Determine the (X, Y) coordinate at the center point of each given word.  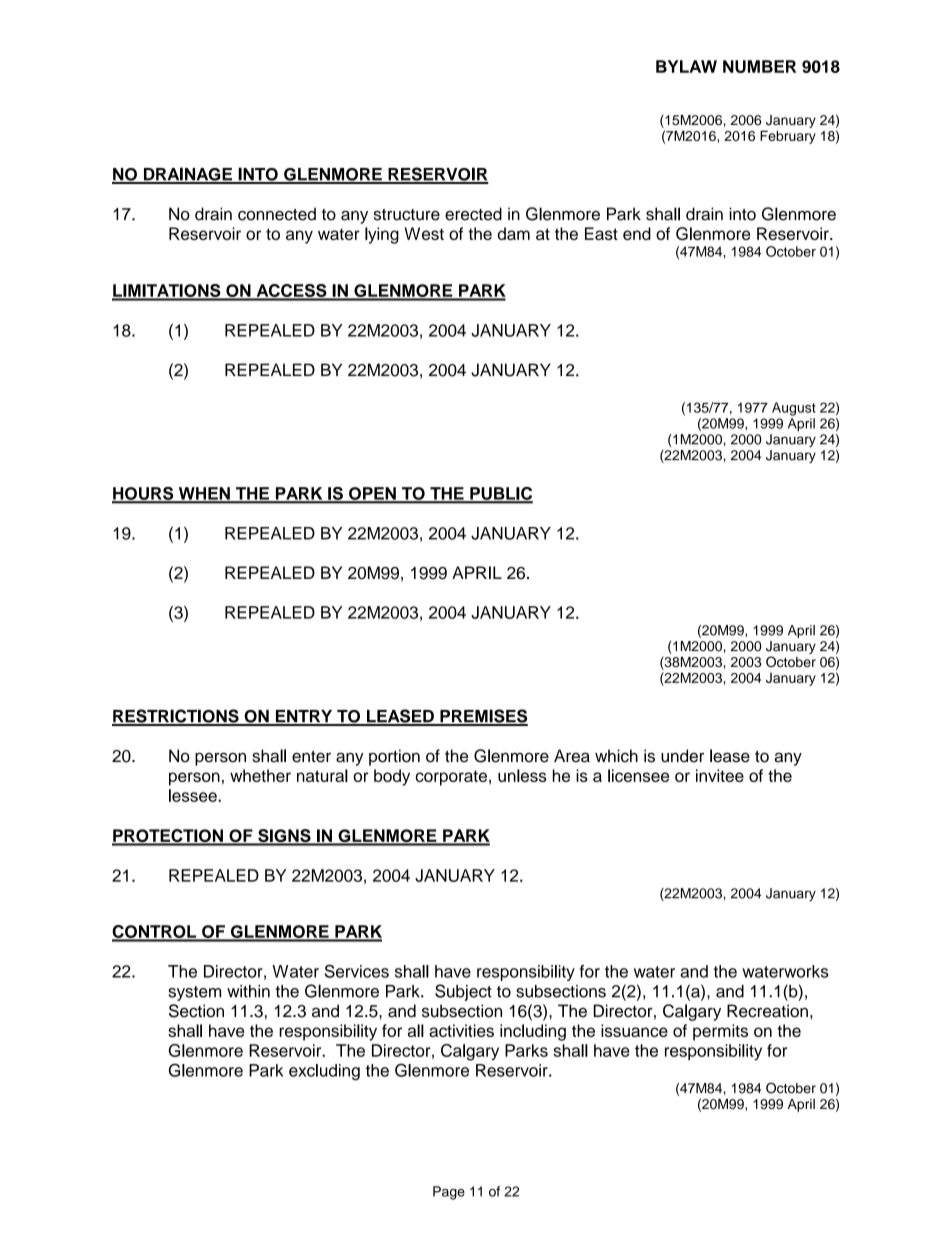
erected (473, 214)
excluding (324, 1072)
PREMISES (483, 717)
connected (277, 214)
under (682, 756)
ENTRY (304, 717)
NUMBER (759, 66)
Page (449, 1193)
